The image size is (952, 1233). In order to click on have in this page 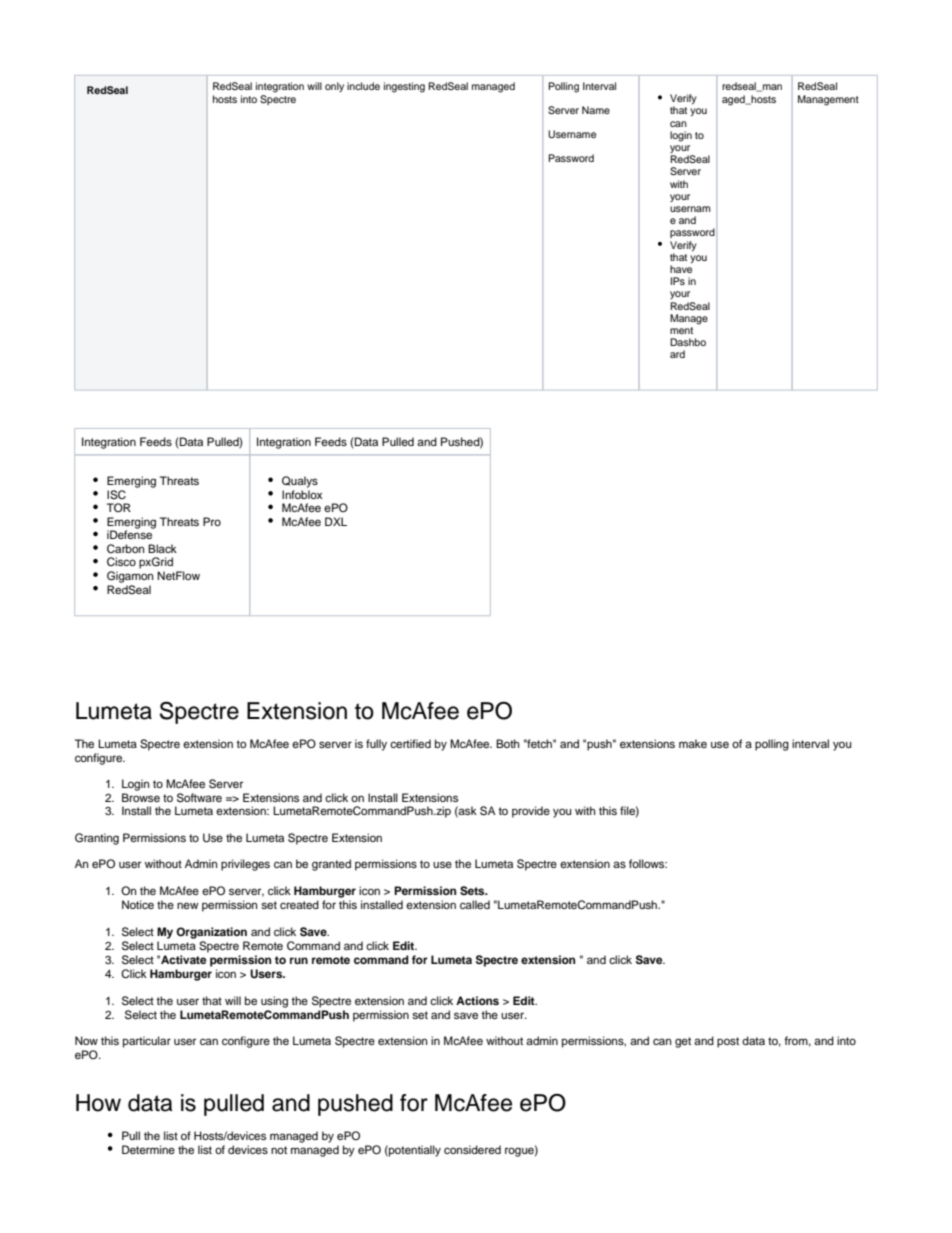, I will do `click(681, 269)`.
